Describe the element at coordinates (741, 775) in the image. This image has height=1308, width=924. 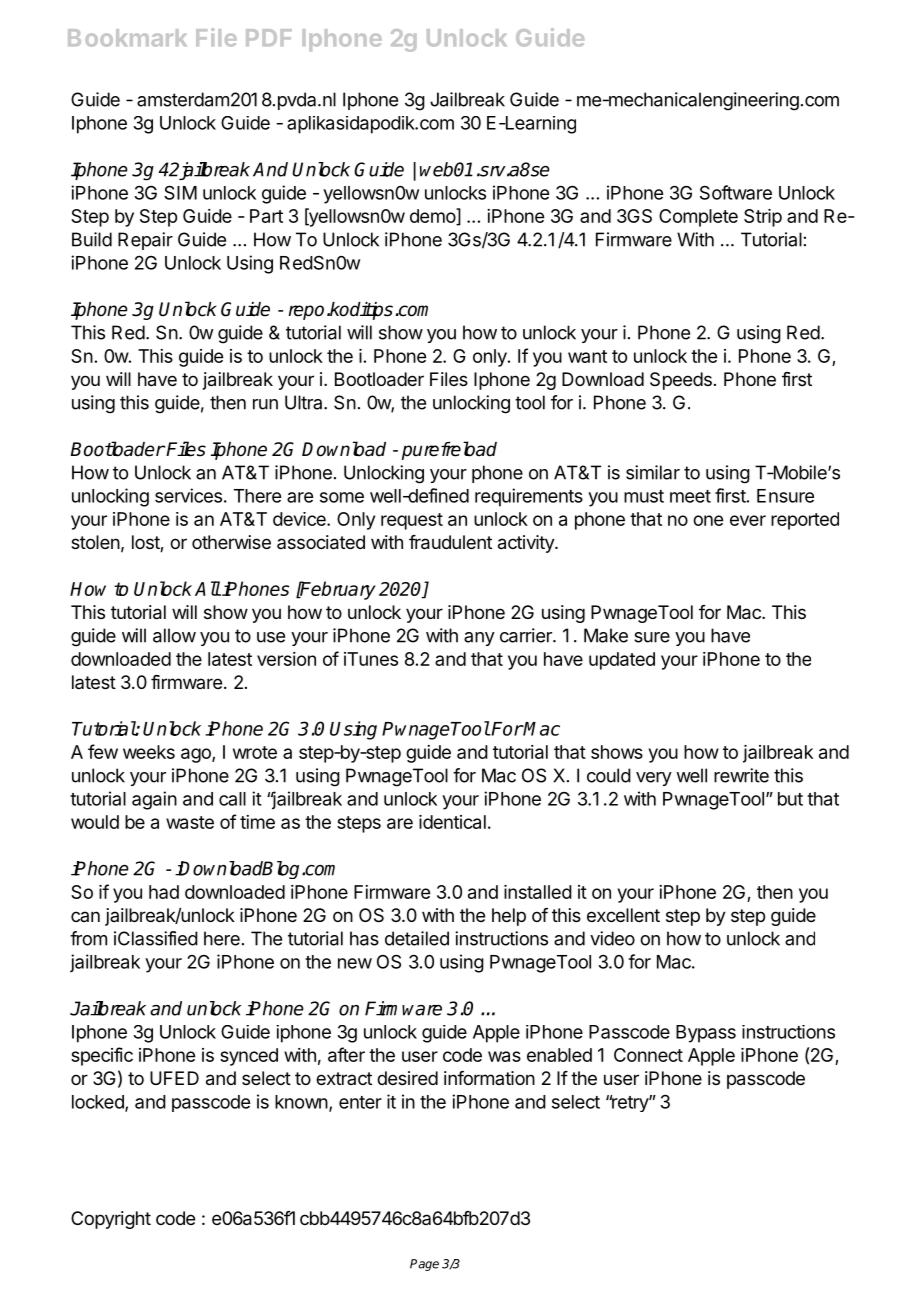
I see `rewrite` at that location.
